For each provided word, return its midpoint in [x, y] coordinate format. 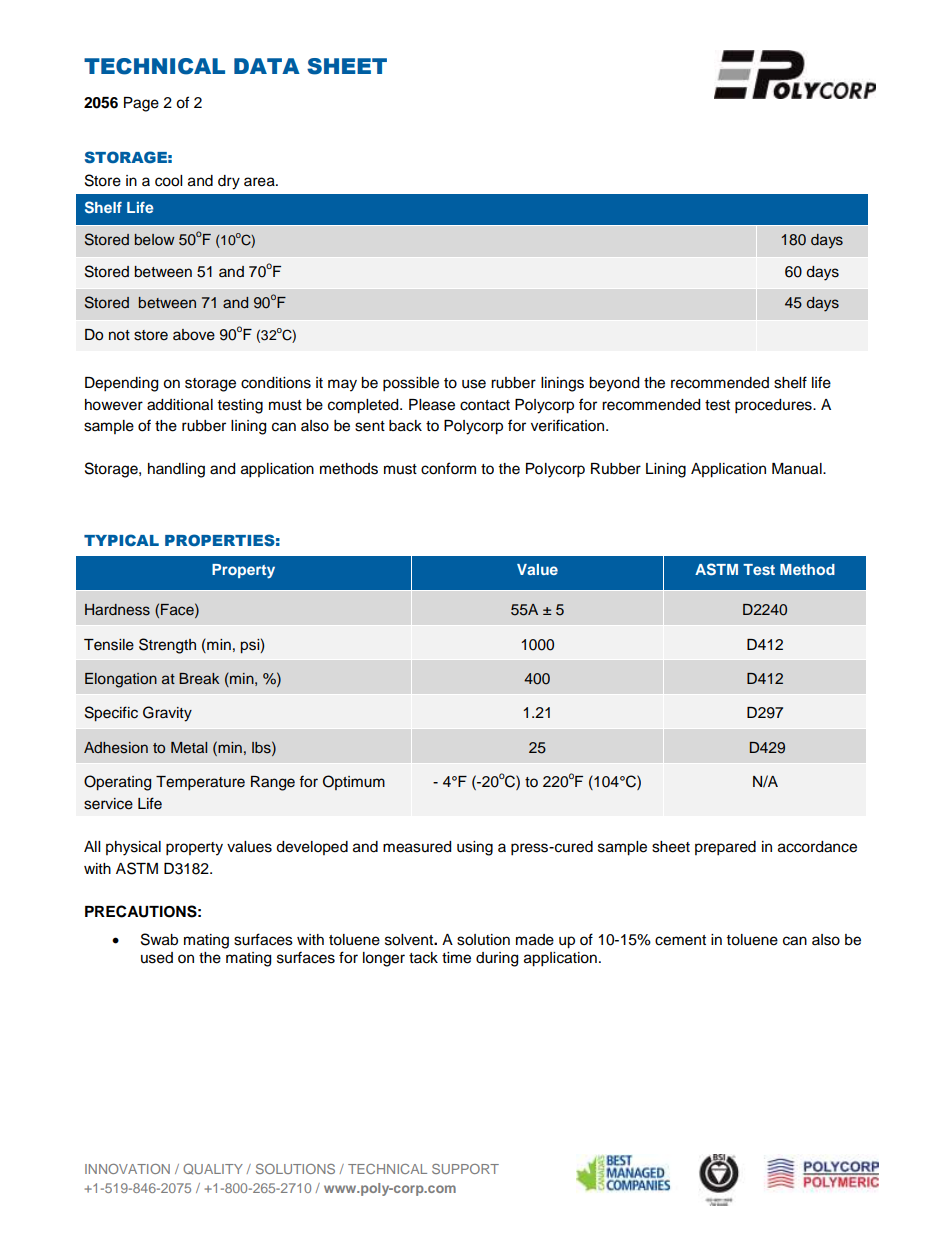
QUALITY [213, 1169]
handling [176, 470]
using [475, 848]
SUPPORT [465, 1169]
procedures [774, 406]
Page [141, 104]
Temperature [200, 783]
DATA [267, 66]
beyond [614, 384]
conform [448, 468]
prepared [725, 848]
